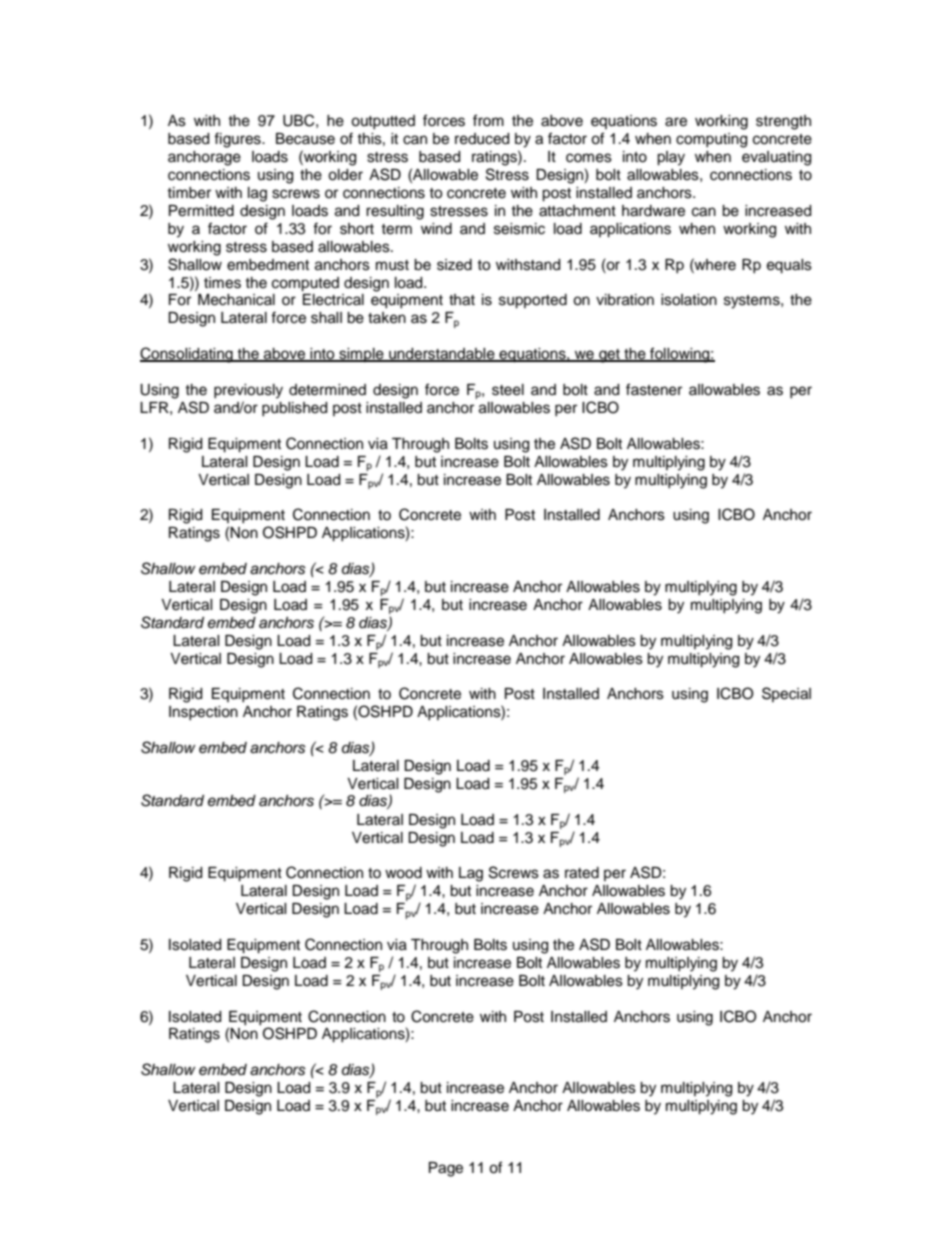 Image resolution: width=952 pixels, height=1233 pixels. Describe the element at coordinates (508, 390) in the screenshot. I see `steel` at that location.
